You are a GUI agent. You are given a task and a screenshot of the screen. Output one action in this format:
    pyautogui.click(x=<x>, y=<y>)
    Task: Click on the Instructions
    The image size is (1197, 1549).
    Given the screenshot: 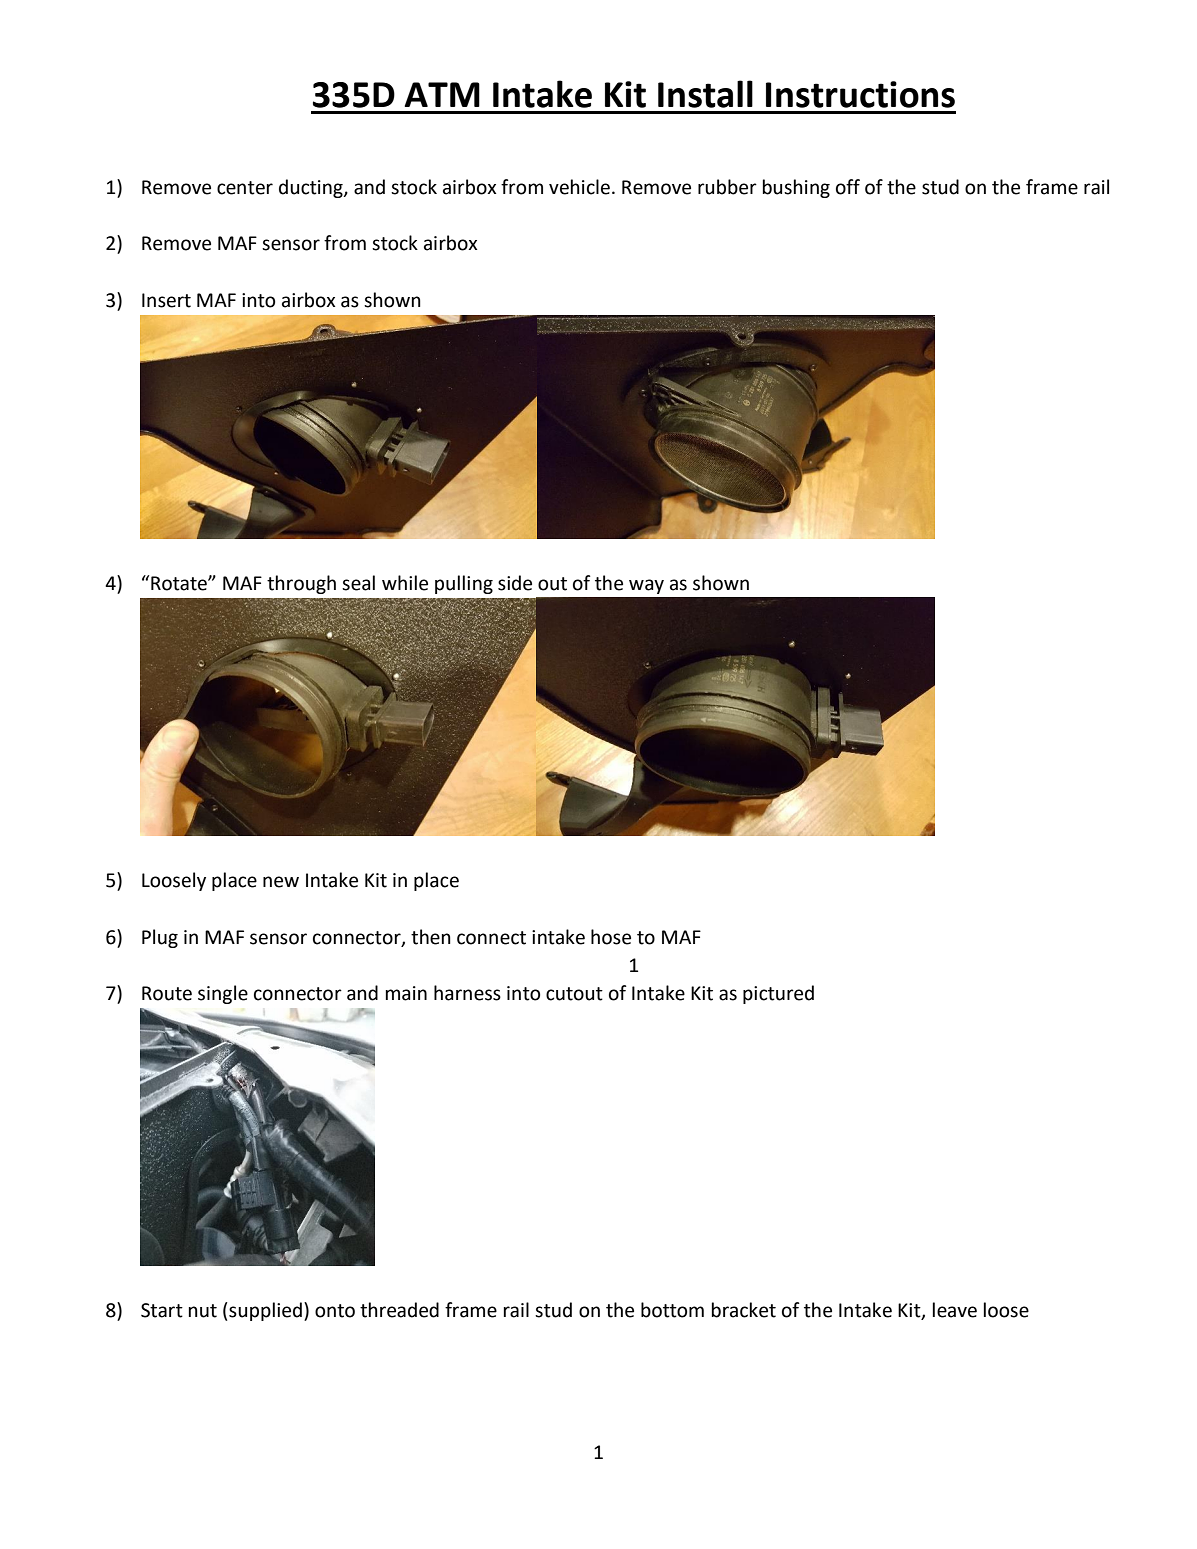 What is the action you would take?
    pyautogui.click(x=860, y=94)
